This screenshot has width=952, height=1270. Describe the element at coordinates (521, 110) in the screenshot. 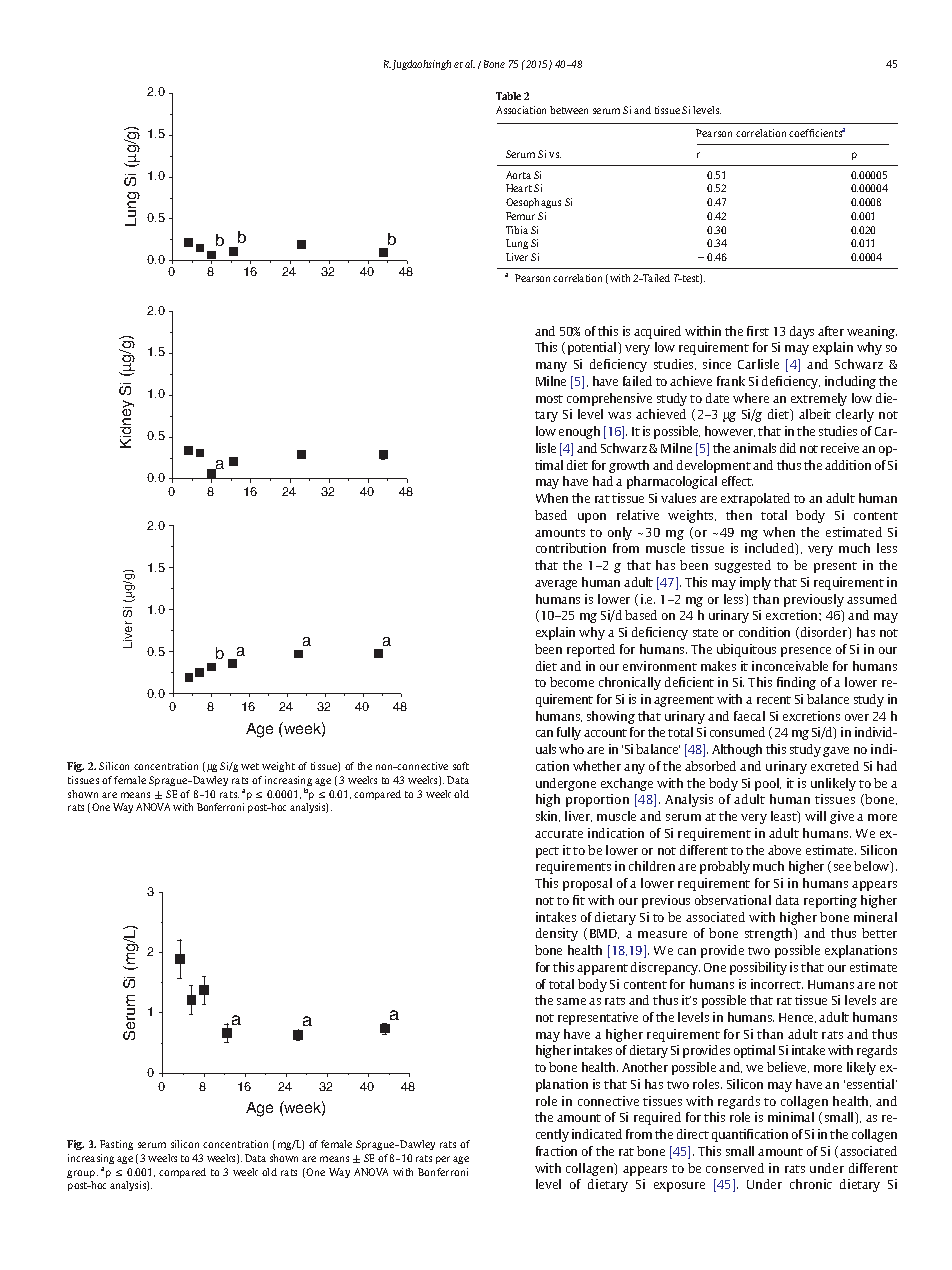

I see `Association` at that location.
